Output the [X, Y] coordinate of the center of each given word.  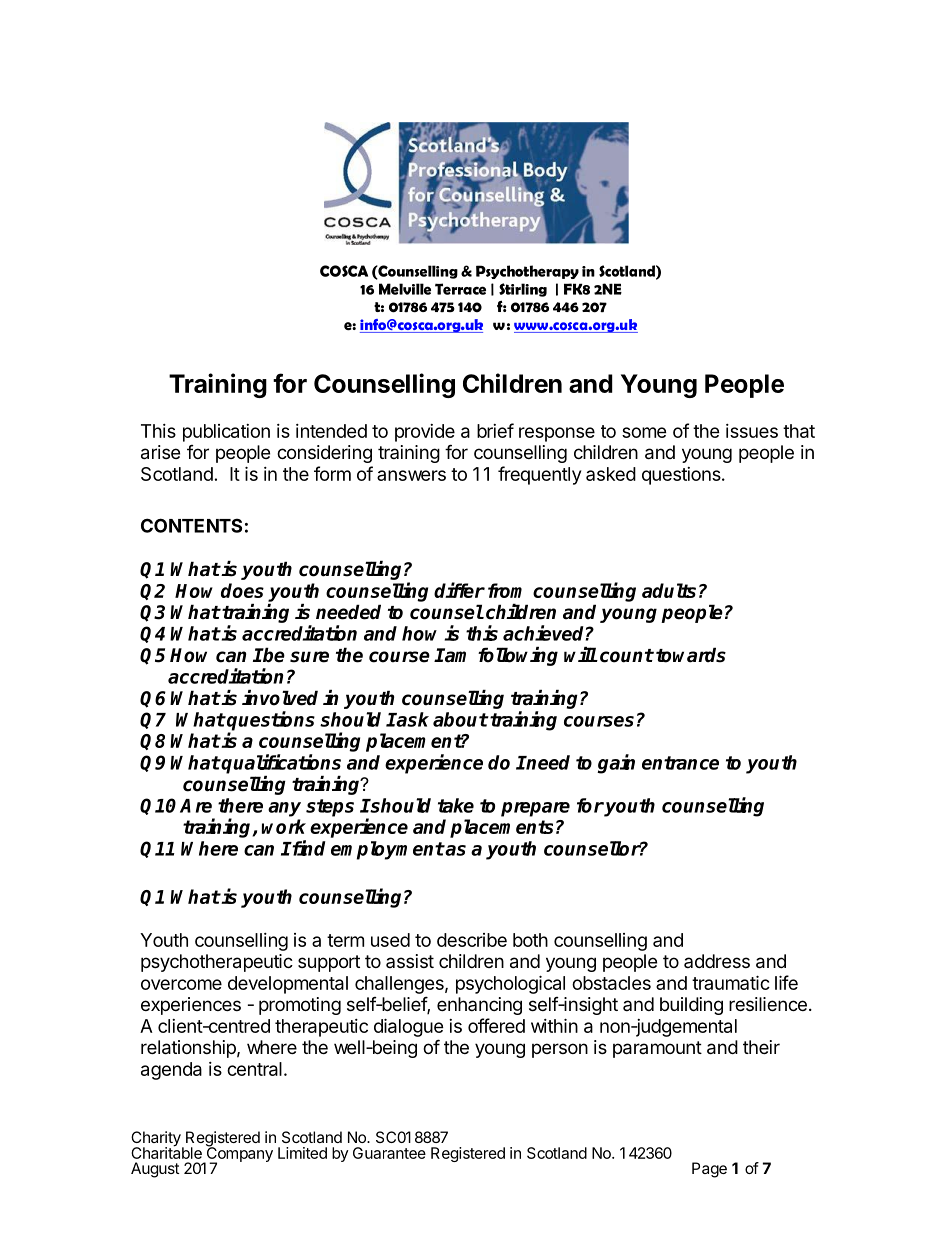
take [456, 805]
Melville [405, 289]
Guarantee [389, 1153]
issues [752, 431]
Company [238, 1154]
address [717, 961]
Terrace [460, 289]
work [284, 826]
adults [669, 590]
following [518, 656]
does [242, 590]
